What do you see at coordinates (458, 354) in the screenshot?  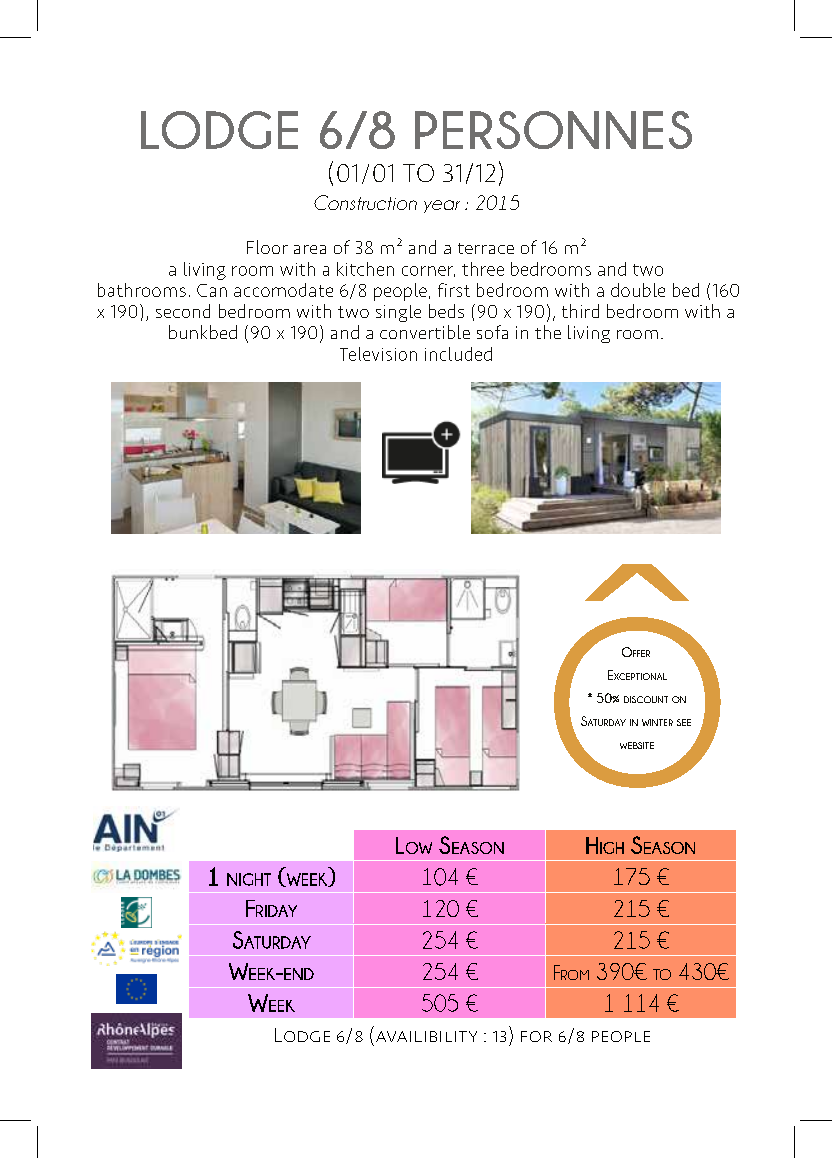 I see `included` at bounding box center [458, 354].
